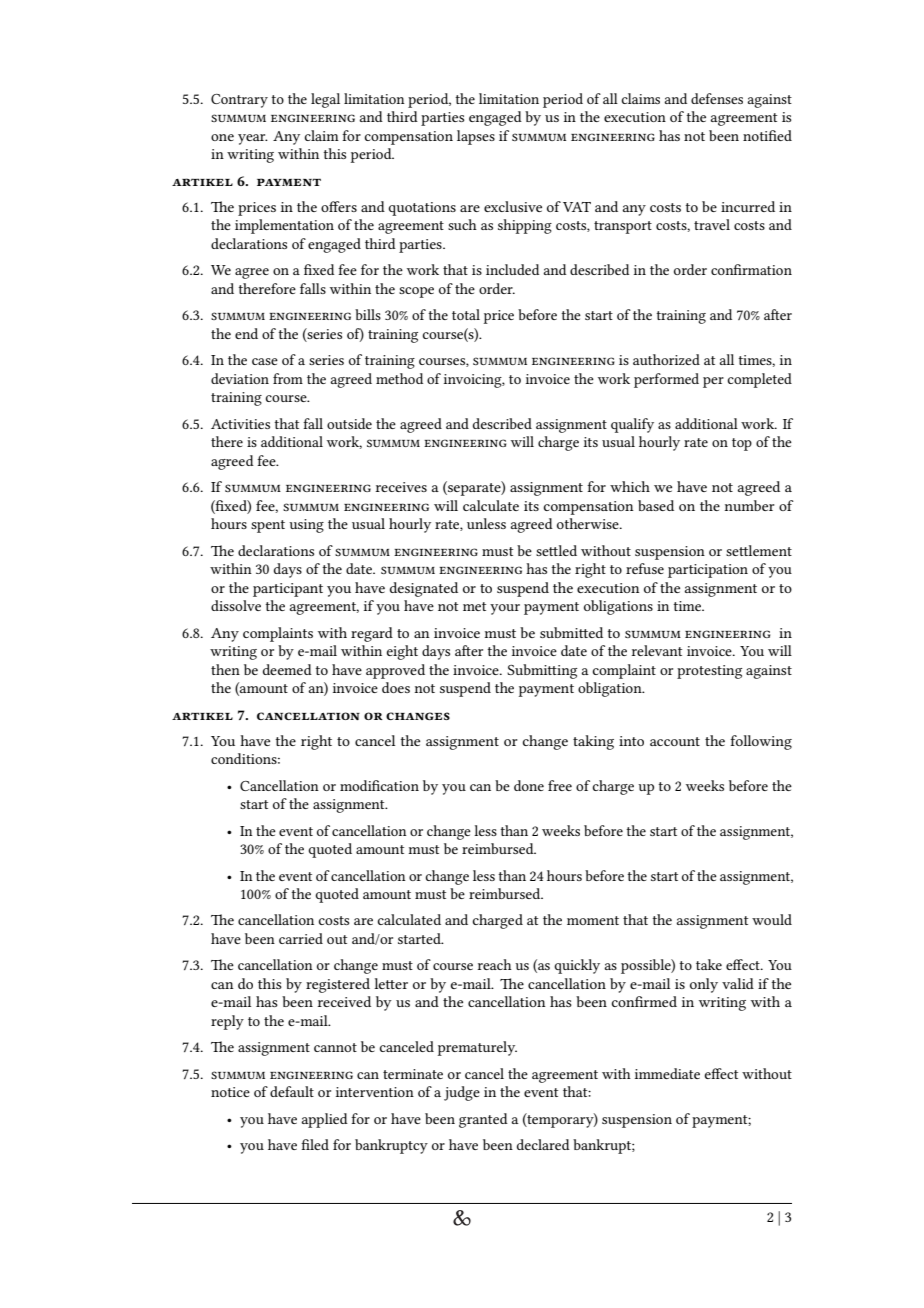  I want to click on participation, so click(708, 571).
